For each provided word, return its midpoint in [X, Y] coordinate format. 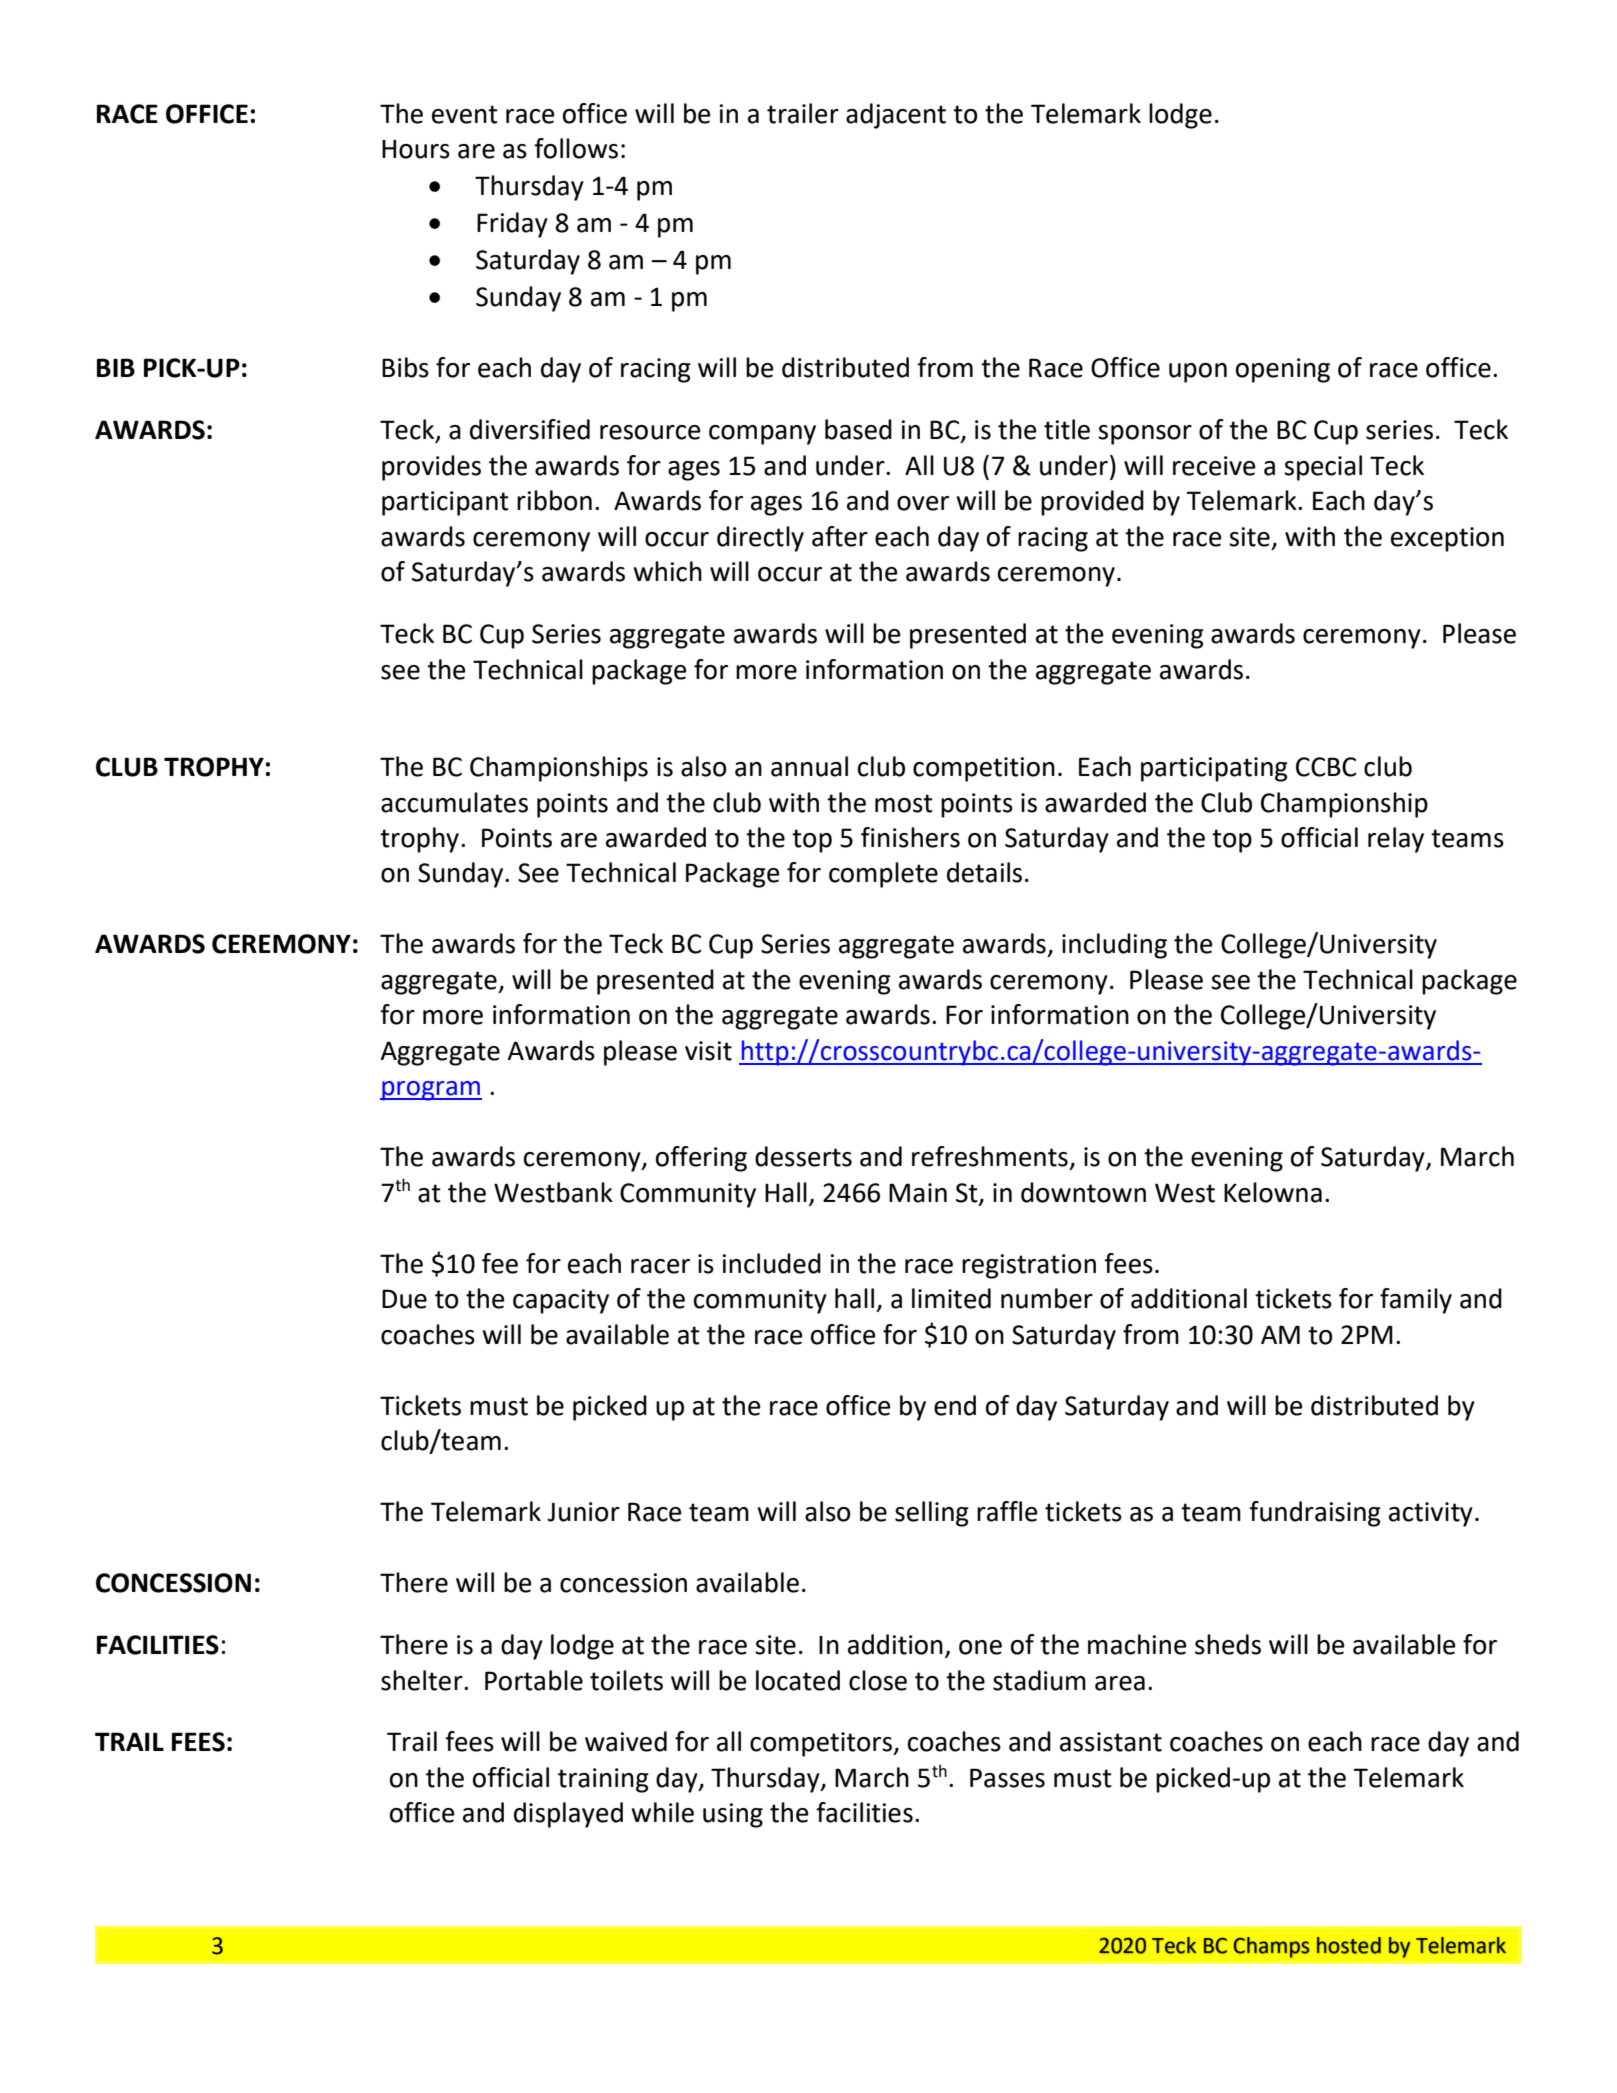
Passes [1007, 1778]
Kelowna [1273, 1192]
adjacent [896, 116]
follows [576, 148]
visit [708, 1051]
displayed [568, 1815]
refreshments [990, 1156]
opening [1283, 370]
